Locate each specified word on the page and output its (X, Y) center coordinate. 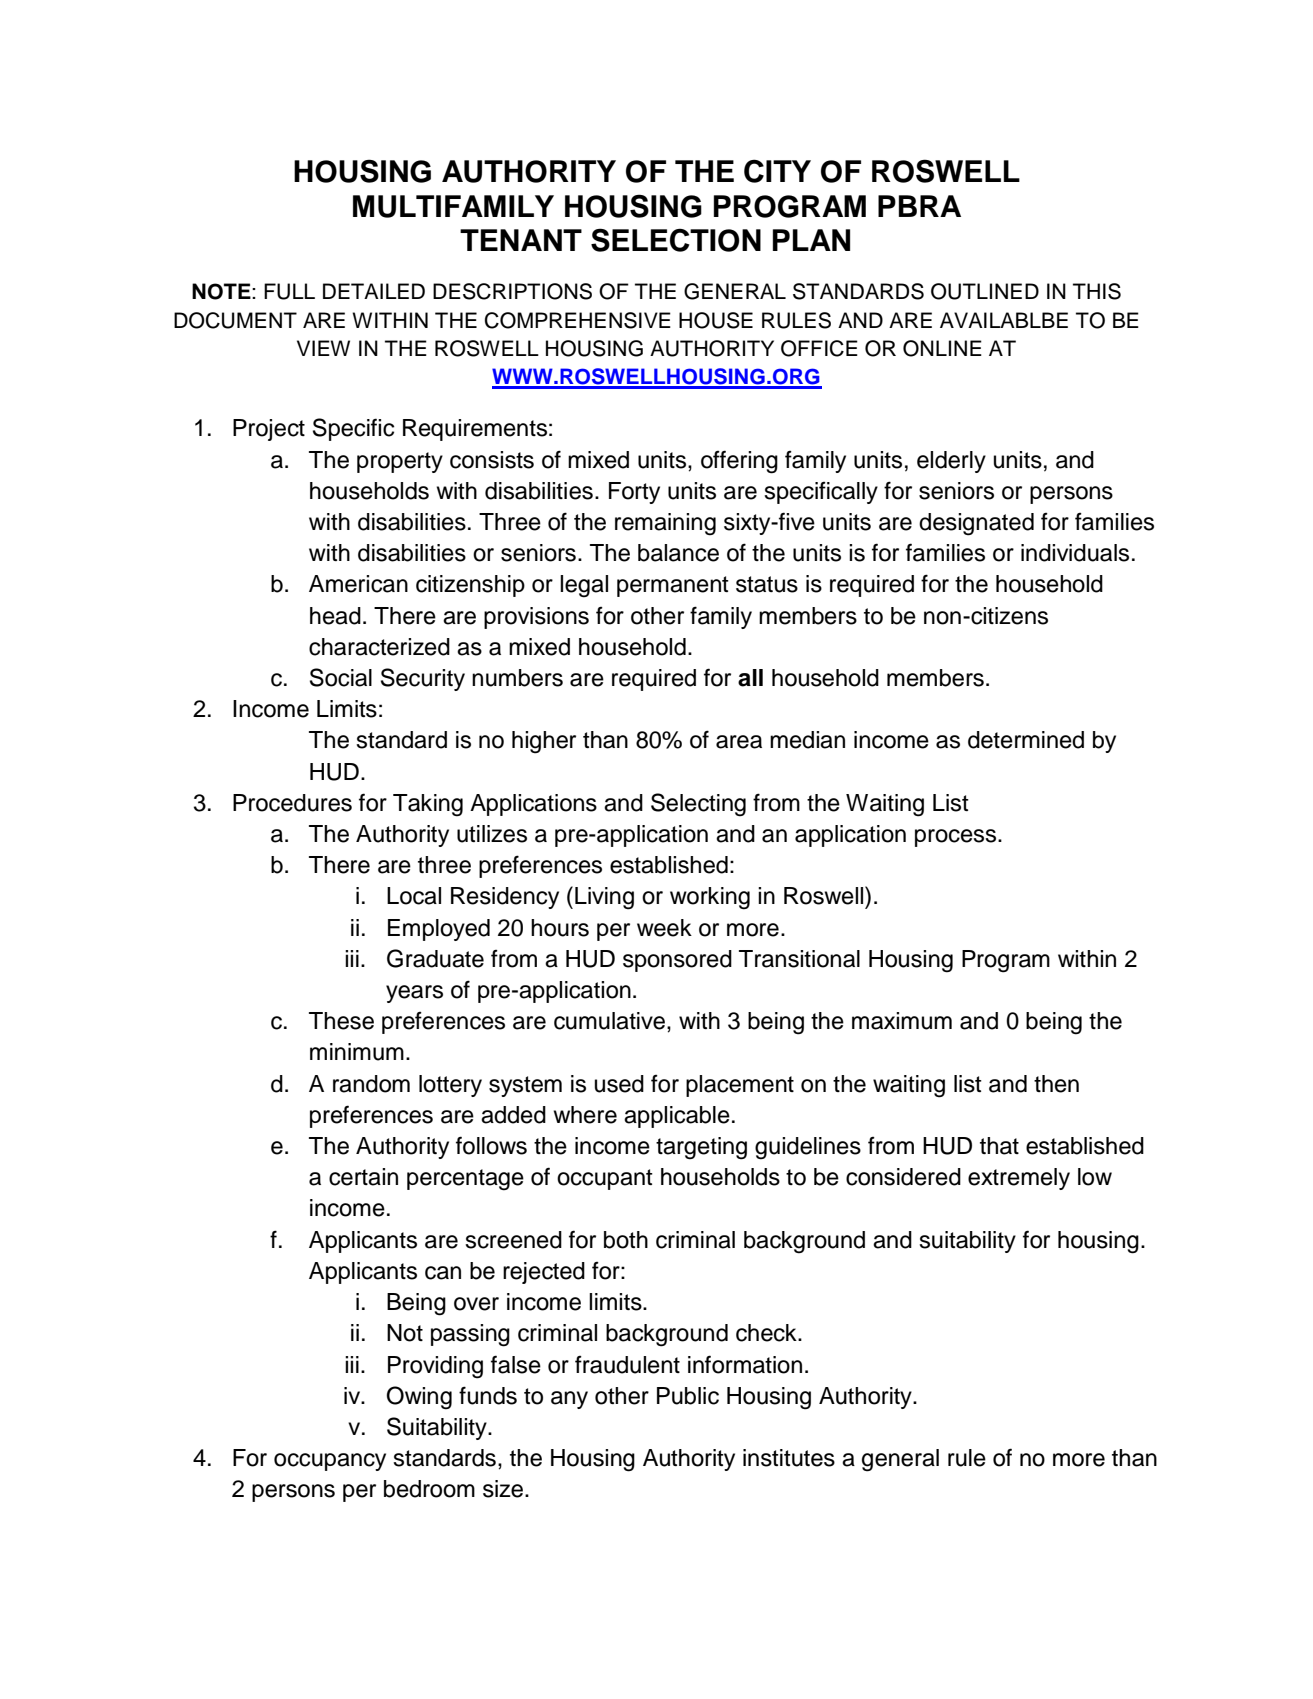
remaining (665, 524)
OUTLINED (985, 291)
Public (688, 1396)
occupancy (330, 1462)
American (358, 584)
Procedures (292, 803)
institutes (789, 1458)
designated (976, 524)
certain (363, 1177)
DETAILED (374, 291)
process (957, 838)
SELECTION (676, 240)
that (999, 1146)
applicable (677, 1117)
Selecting (698, 805)
